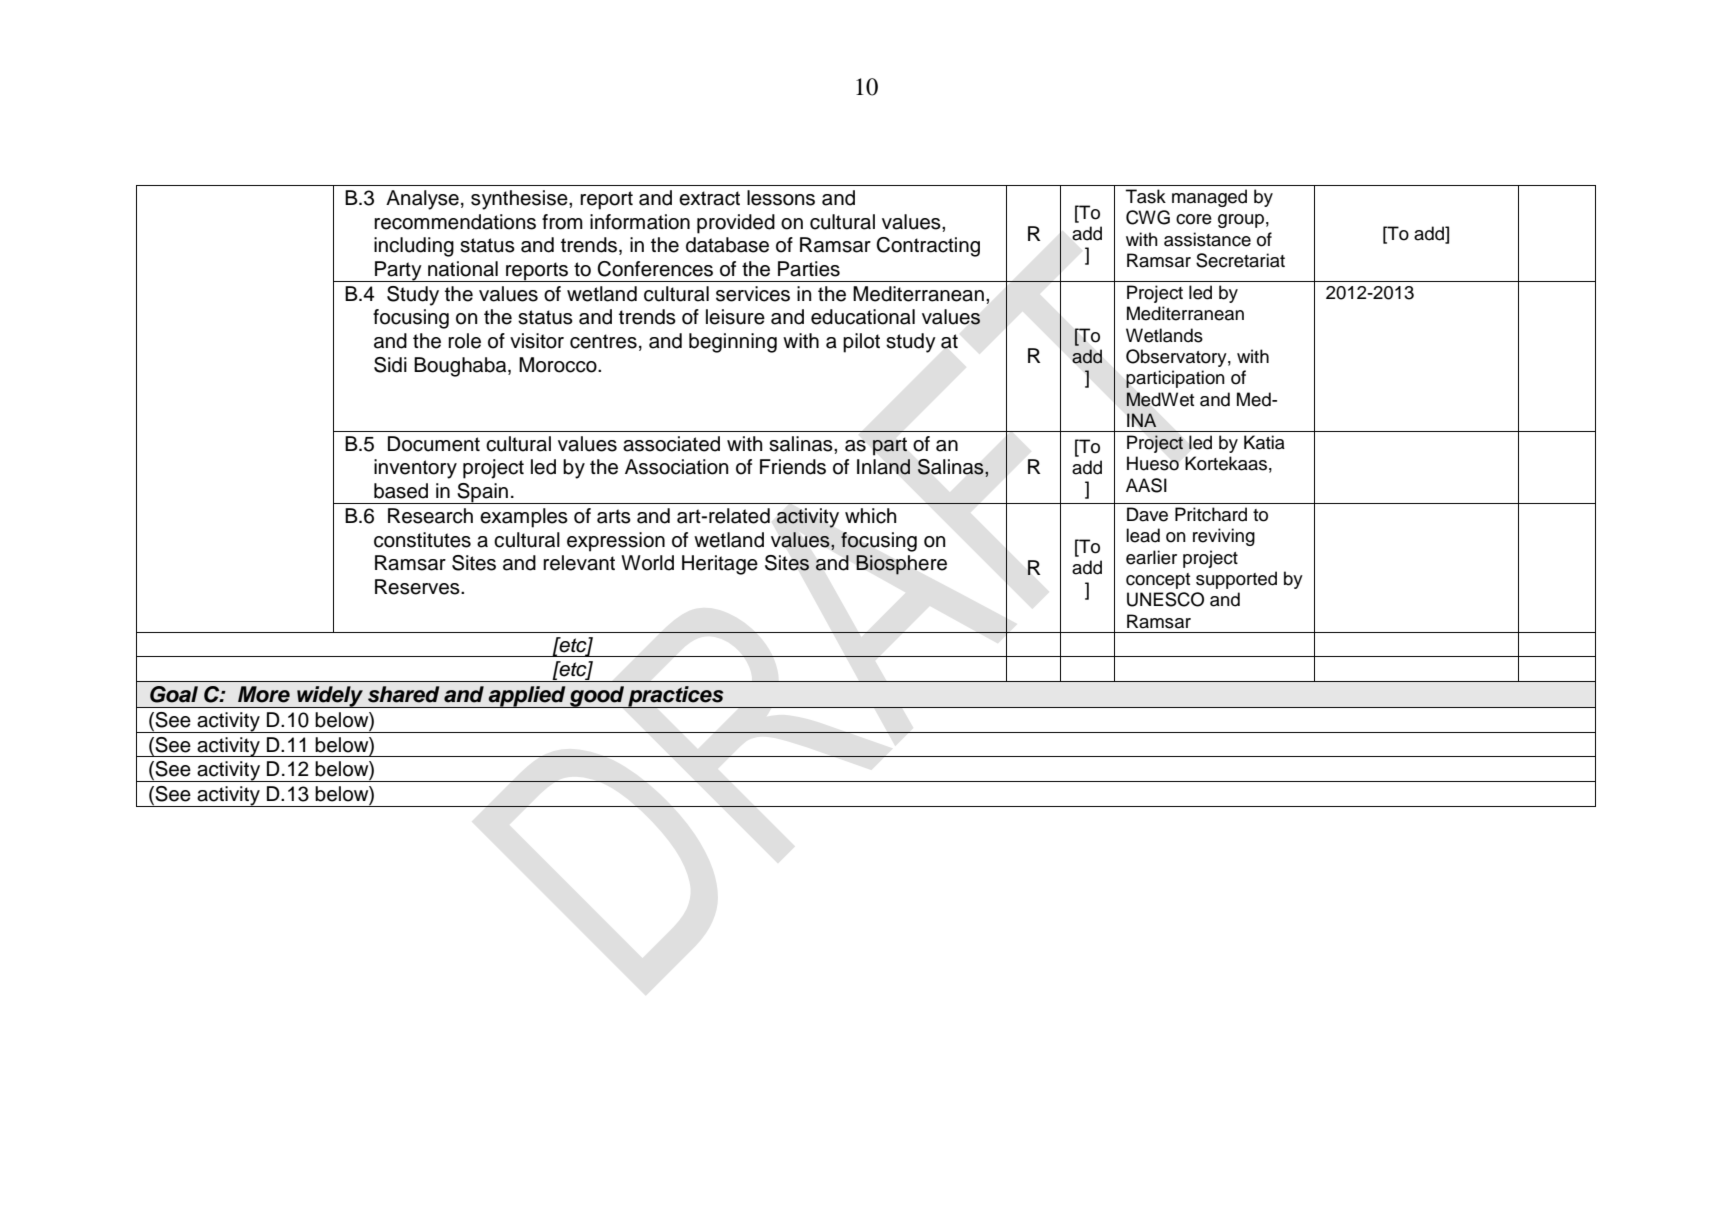  I want to click on earlier, so click(1151, 557).
